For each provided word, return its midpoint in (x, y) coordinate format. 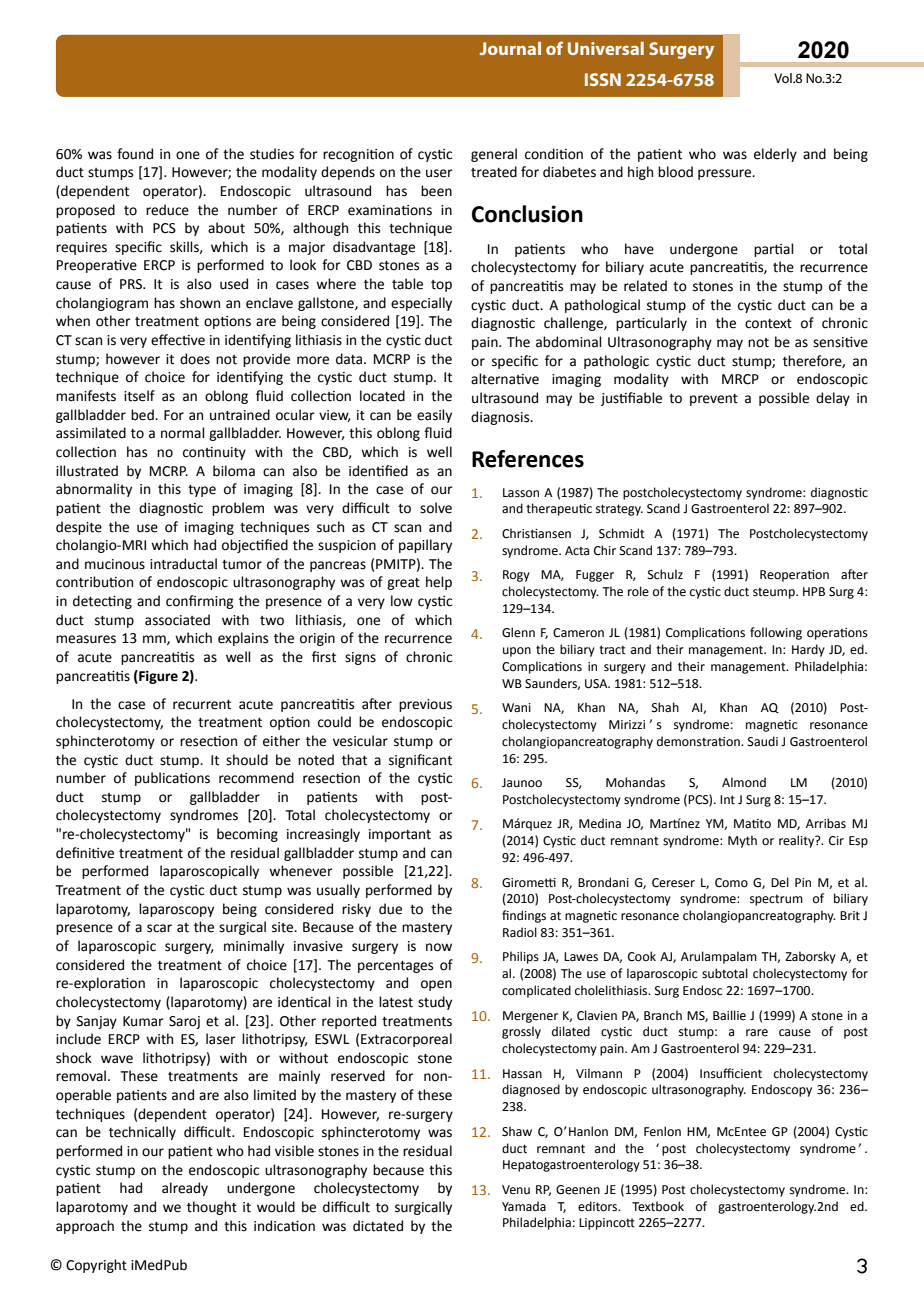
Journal (510, 48)
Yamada (524, 1206)
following (776, 633)
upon (517, 652)
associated (177, 620)
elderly (775, 155)
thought (212, 1208)
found (135, 154)
